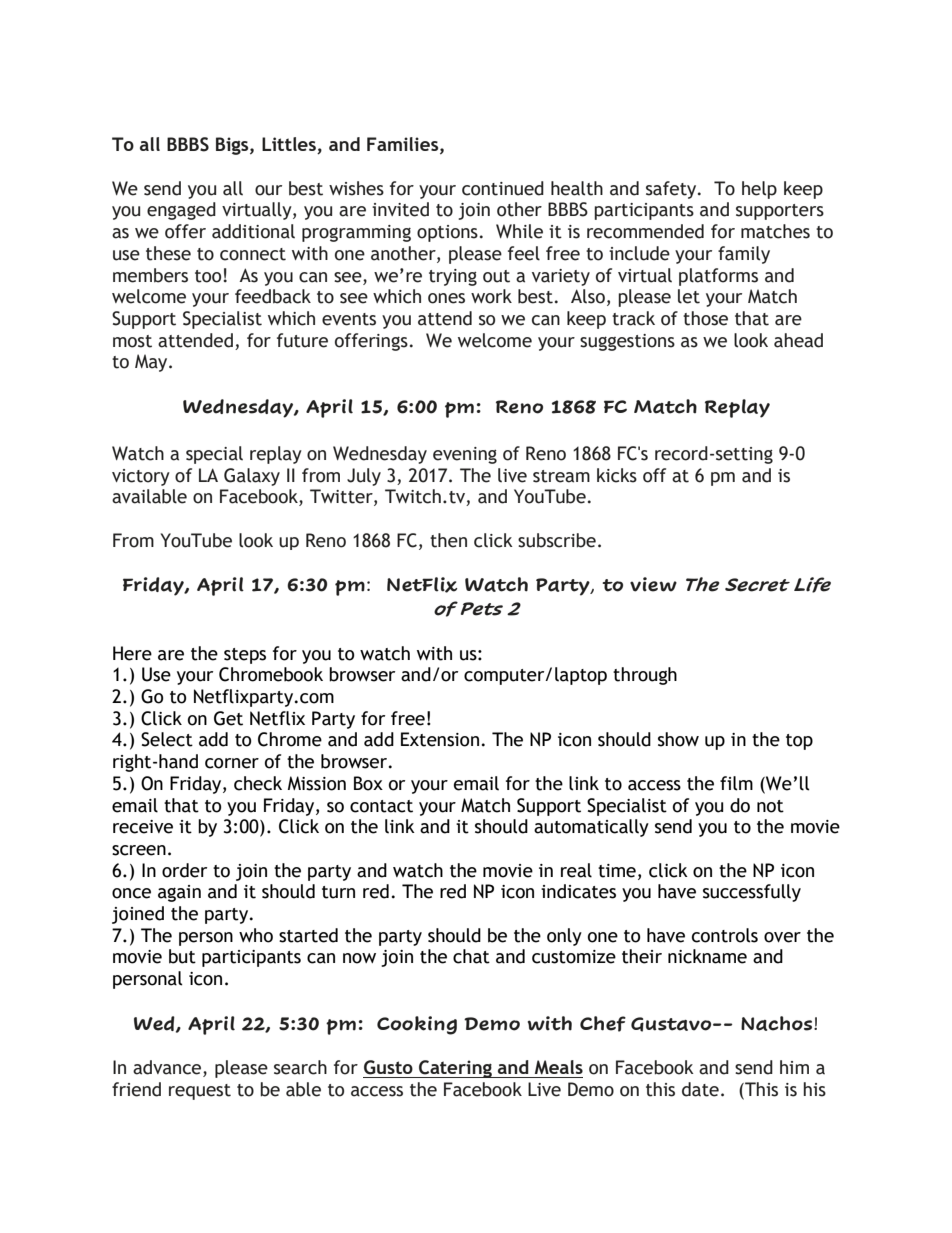  What do you see at coordinates (759, 190) in the page?
I see `help` at bounding box center [759, 190].
